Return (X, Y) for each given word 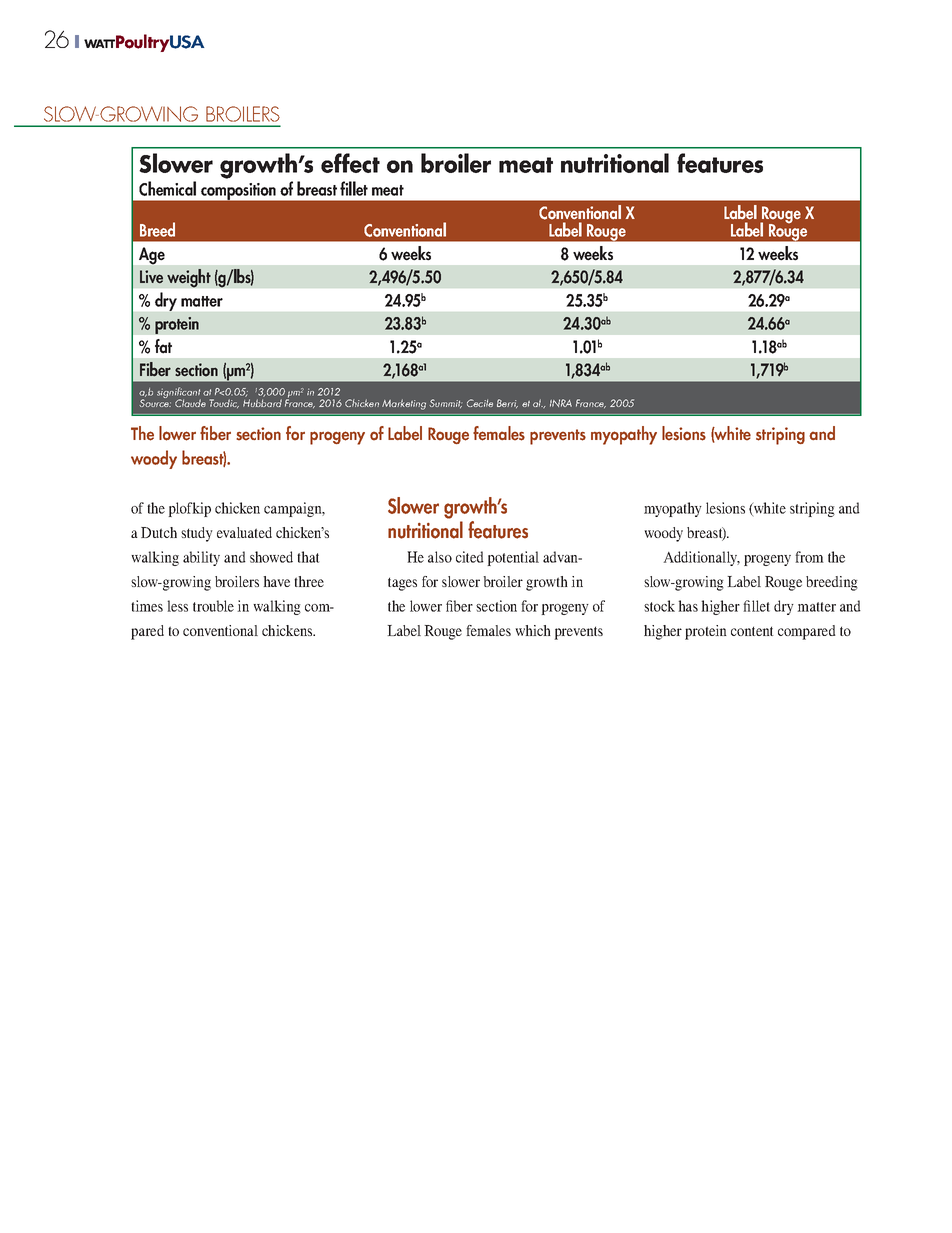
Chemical (167, 188)
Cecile (480, 403)
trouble (213, 606)
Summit (445, 403)
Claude (190, 403)
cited (470, 557)
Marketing (404, 404)
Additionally (701, 558)
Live (151, 276)
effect (350, 163)
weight (189, 278)
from (809, 557)
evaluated (244, 532)
